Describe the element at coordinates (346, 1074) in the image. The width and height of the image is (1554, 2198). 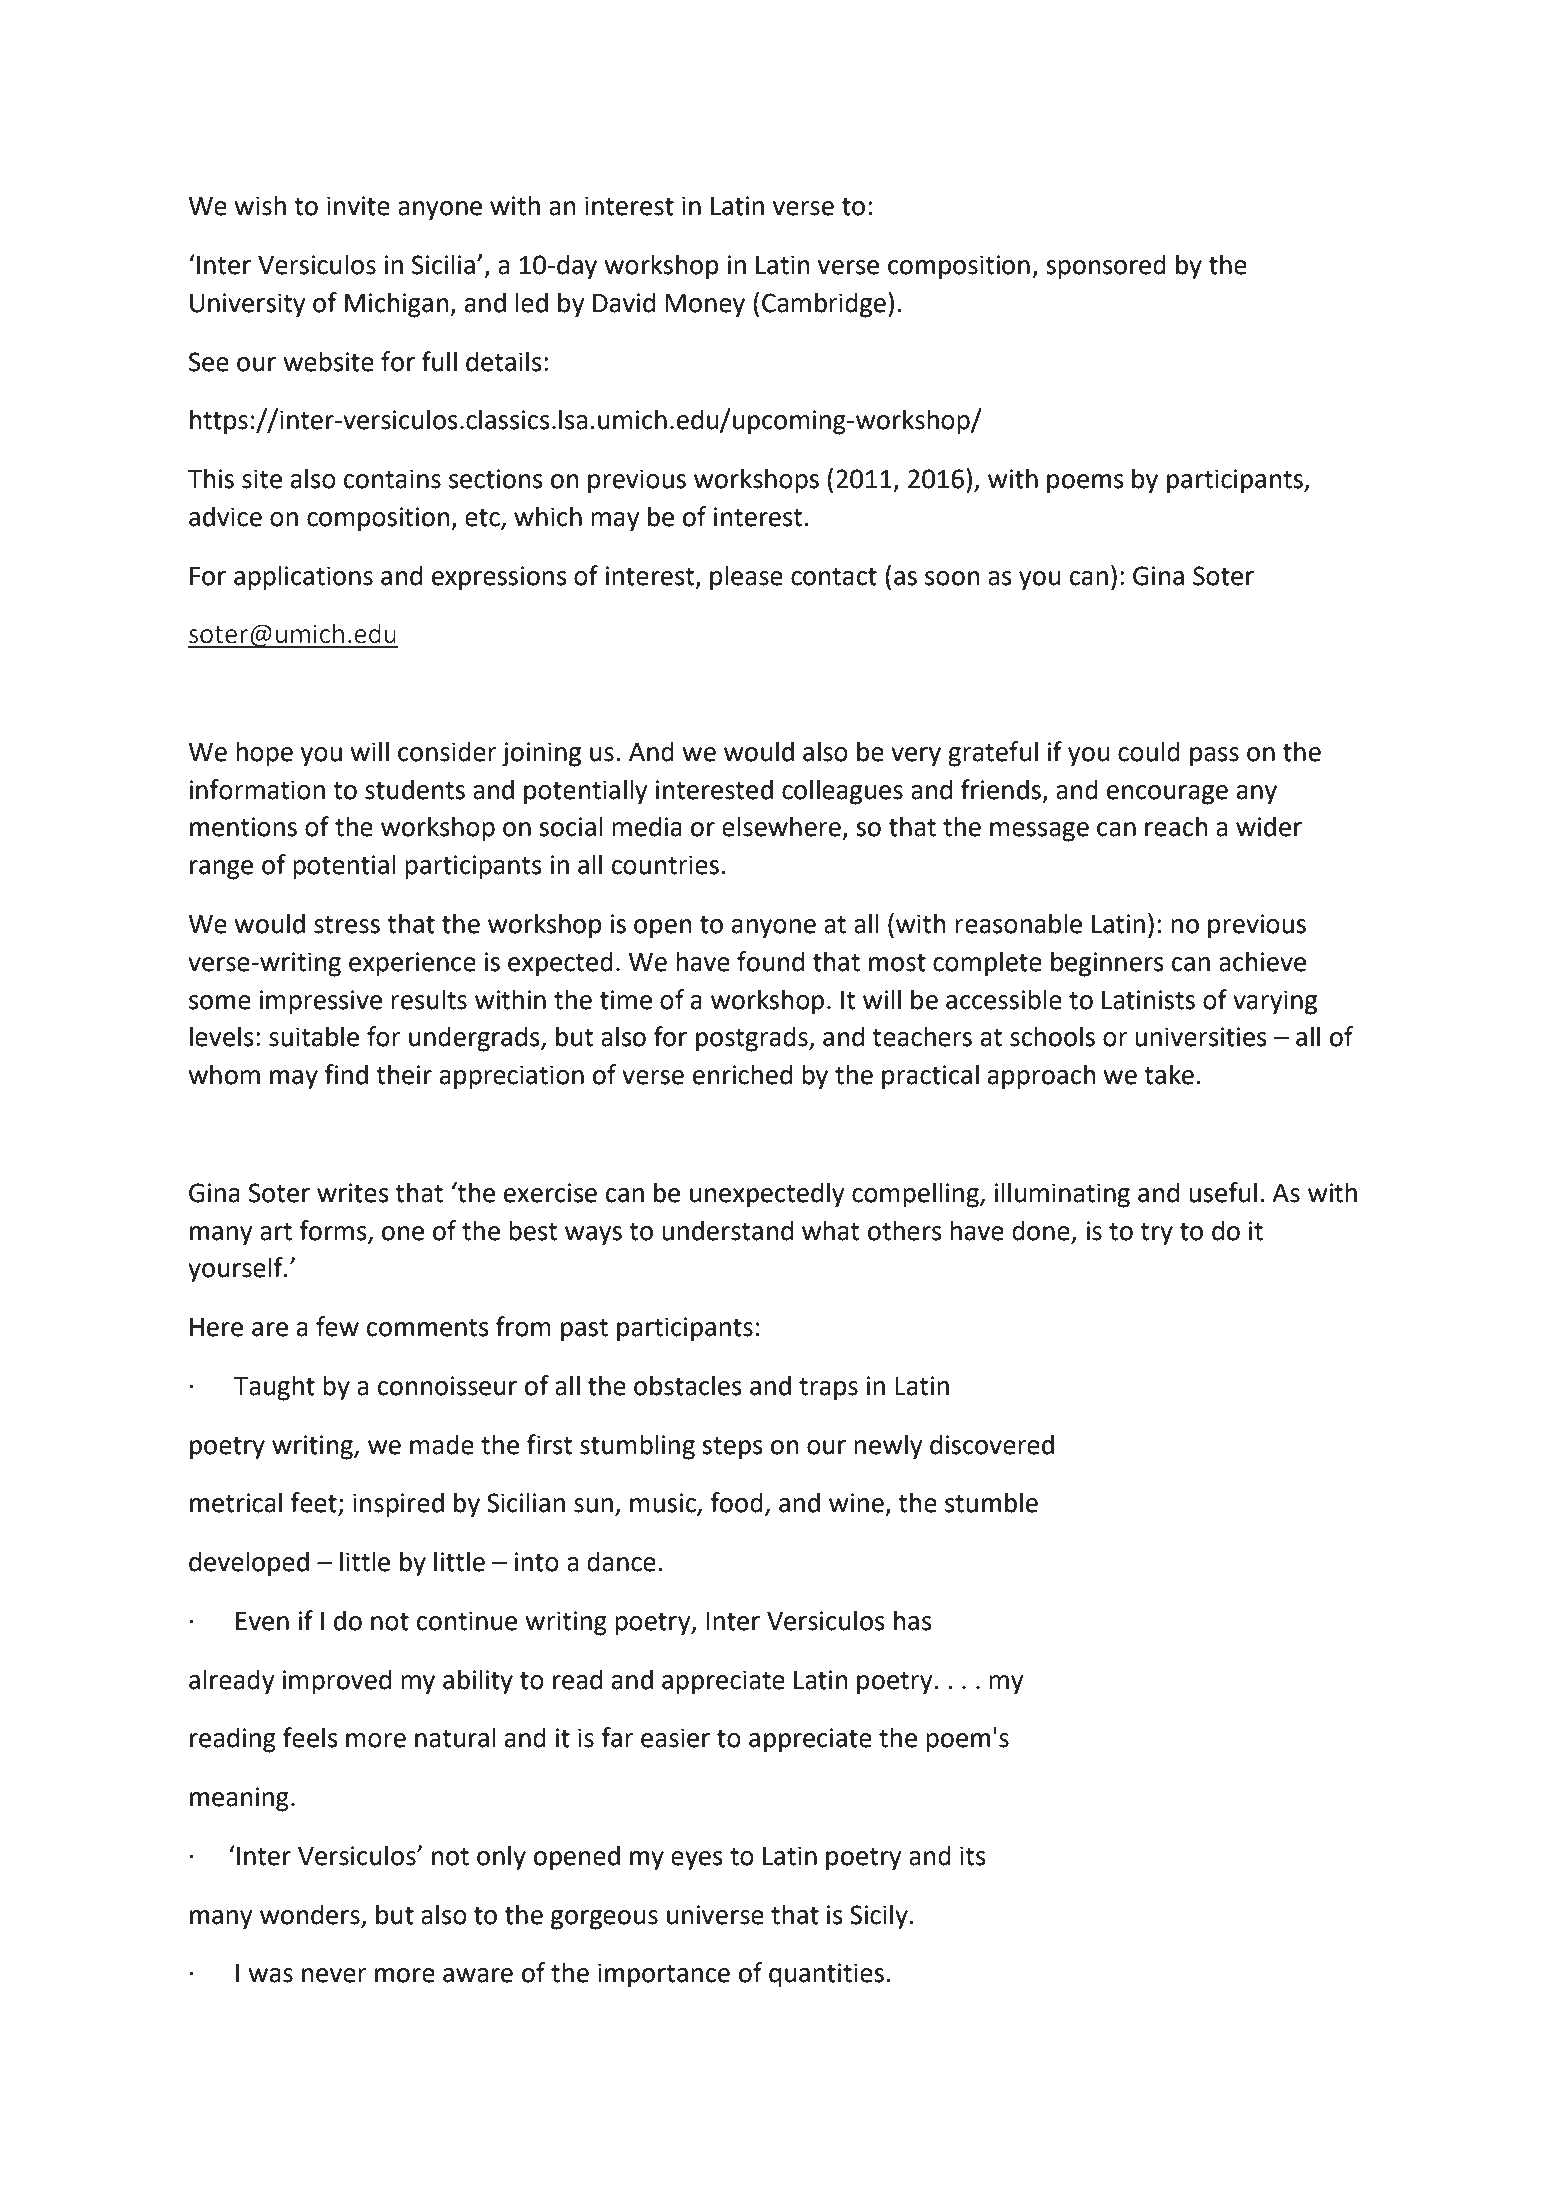
I see `find` at that location.
